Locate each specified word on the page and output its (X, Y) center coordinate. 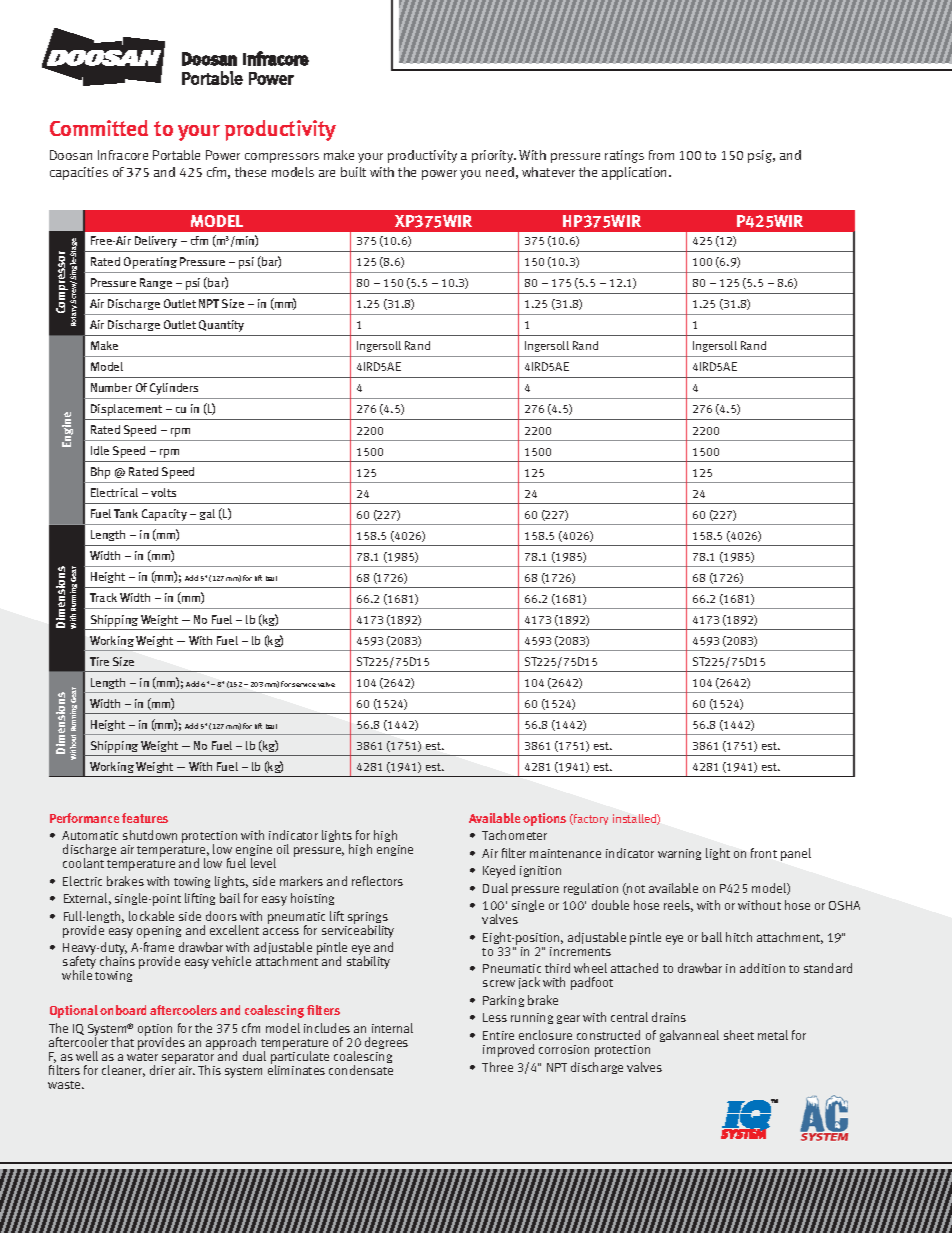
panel (796, 854)
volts (163, 492)
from (661, 155)
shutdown (150, 835)
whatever (548, 172)
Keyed (499, 871)
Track (103, 597)
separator (188, 1060)
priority (494, 156)
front (764, 853)
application (636, 173)
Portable (176, 155)
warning (679, 854)
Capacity (164, 515)
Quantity (221, 326)
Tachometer (514, 835)
